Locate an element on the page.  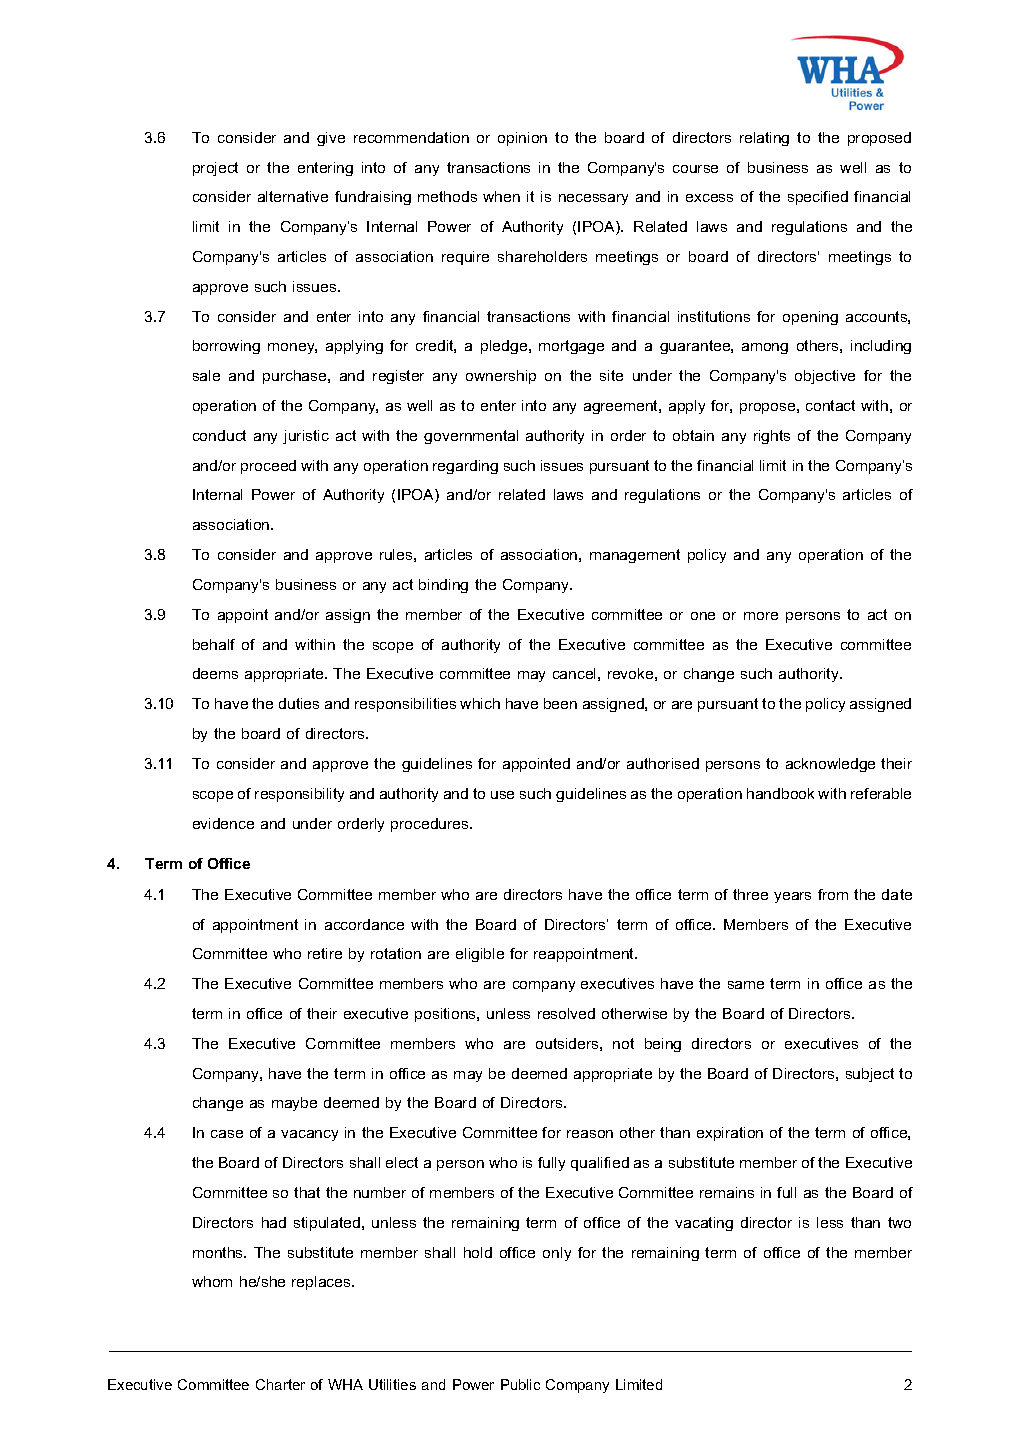
acknowledge is located at coordinates (830, 765).
